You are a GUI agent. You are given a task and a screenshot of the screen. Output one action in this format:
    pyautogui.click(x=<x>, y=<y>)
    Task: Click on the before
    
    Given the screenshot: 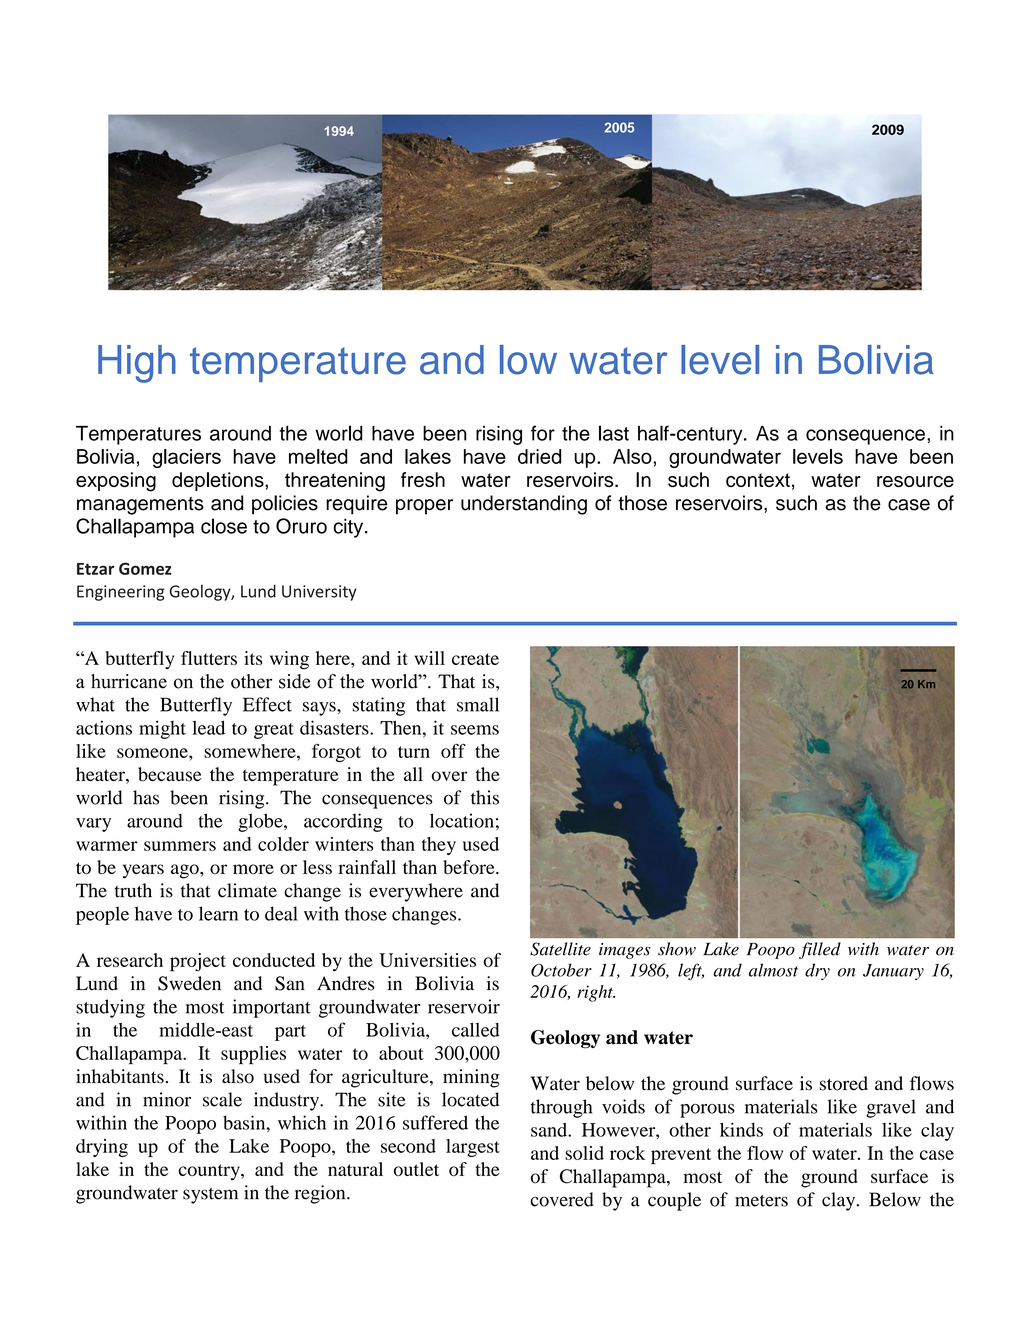 What is the action you would take?
    pyautogui.click(x=470, y=867)
